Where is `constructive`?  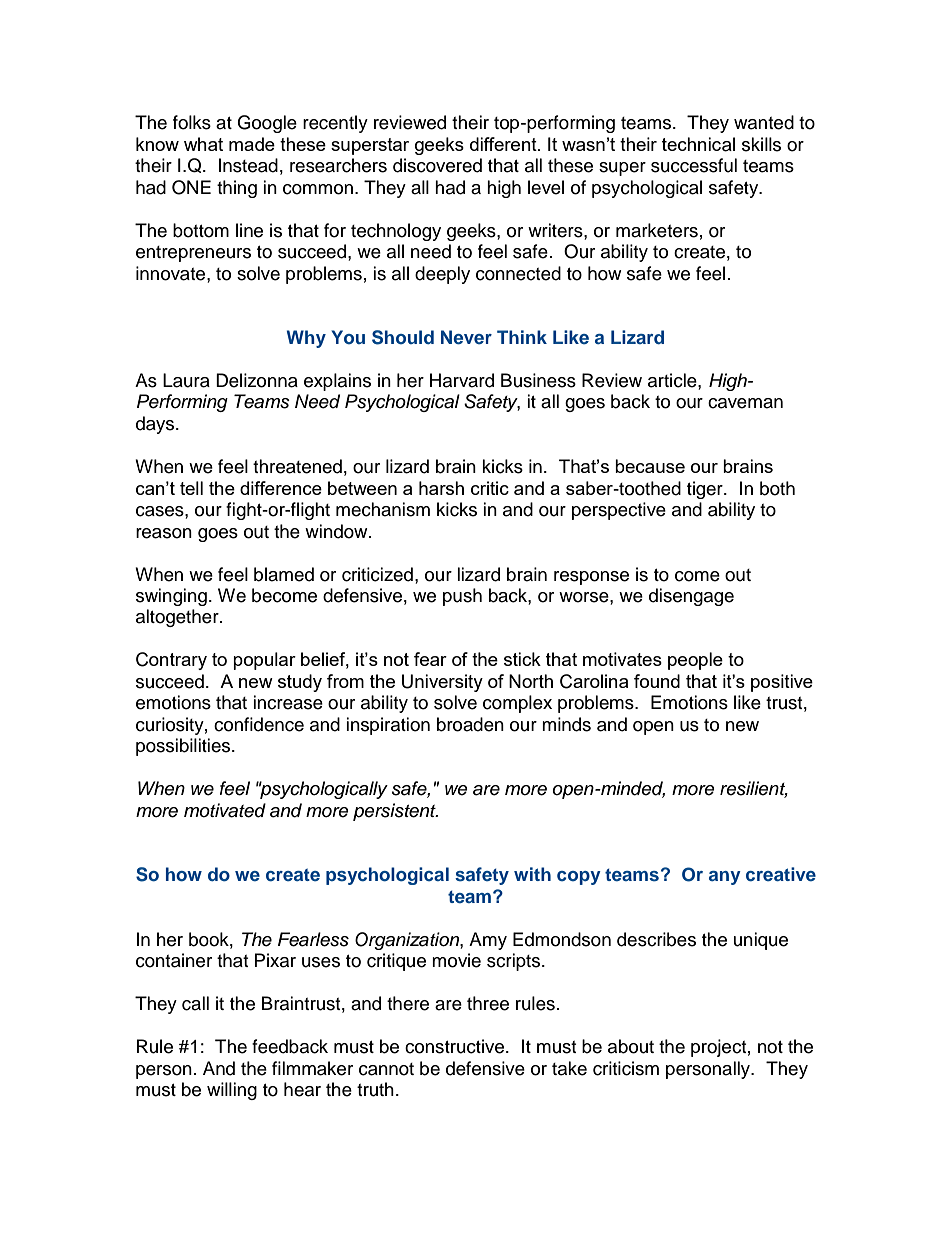 constructive is located at coordinates (454, 1046).
